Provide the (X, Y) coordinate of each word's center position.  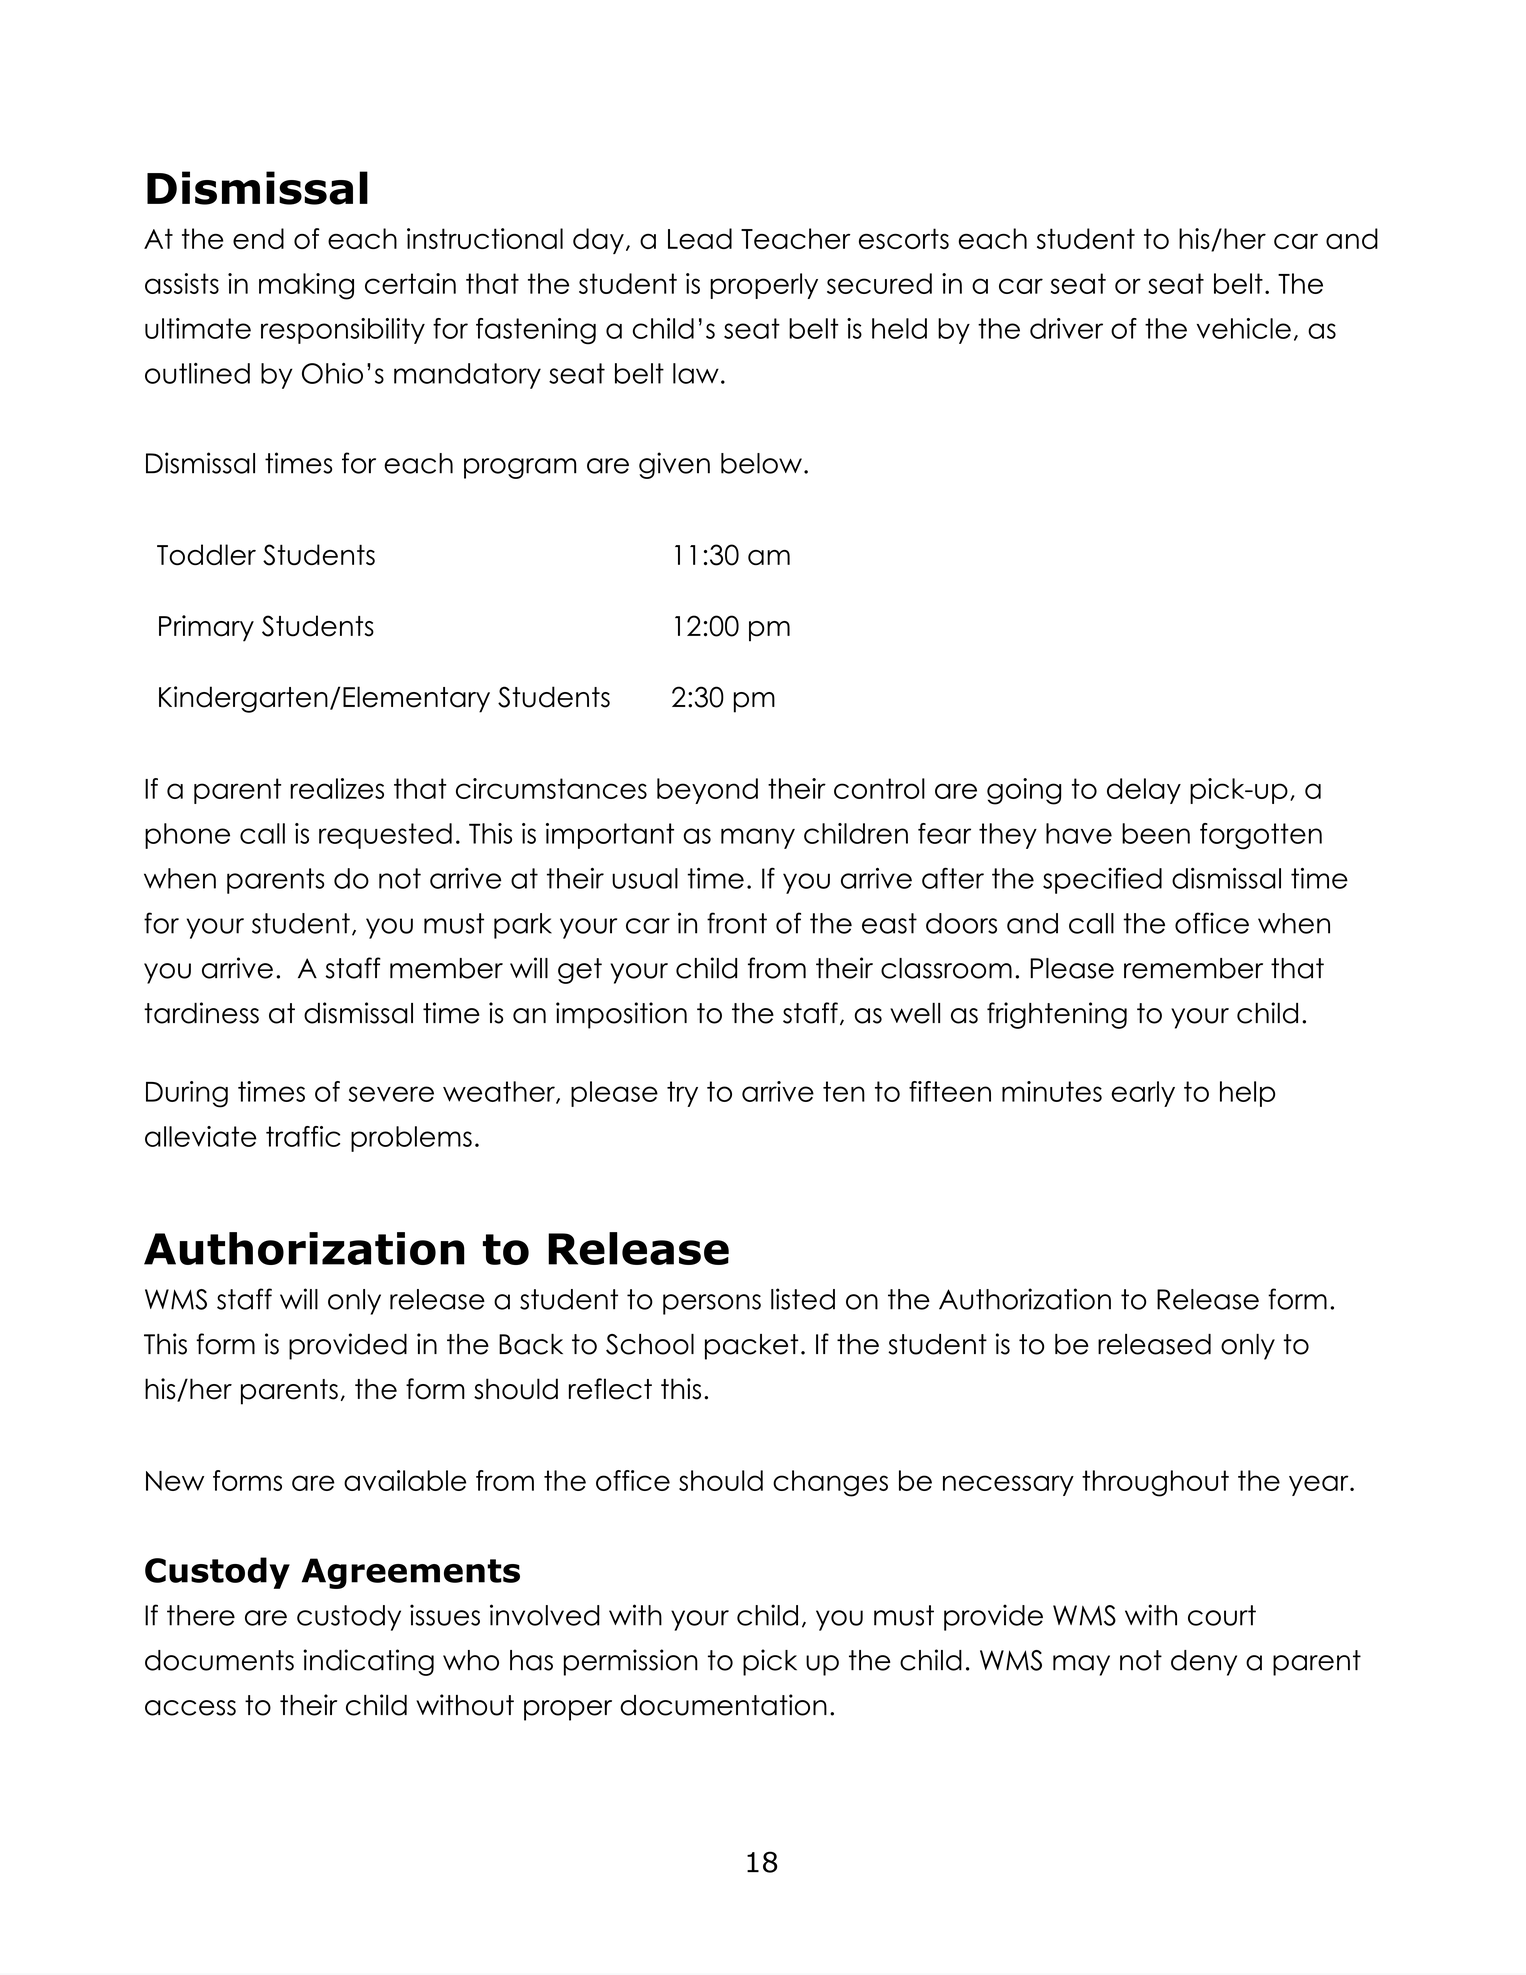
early (1143, 1094)
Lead (700, 238)
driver (1066, 328)
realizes (337, 788)
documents (219, 1660)
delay (1144, 791)
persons (712, 1304)
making (306, 286)
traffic (303, 1136)
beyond (707, 791)
